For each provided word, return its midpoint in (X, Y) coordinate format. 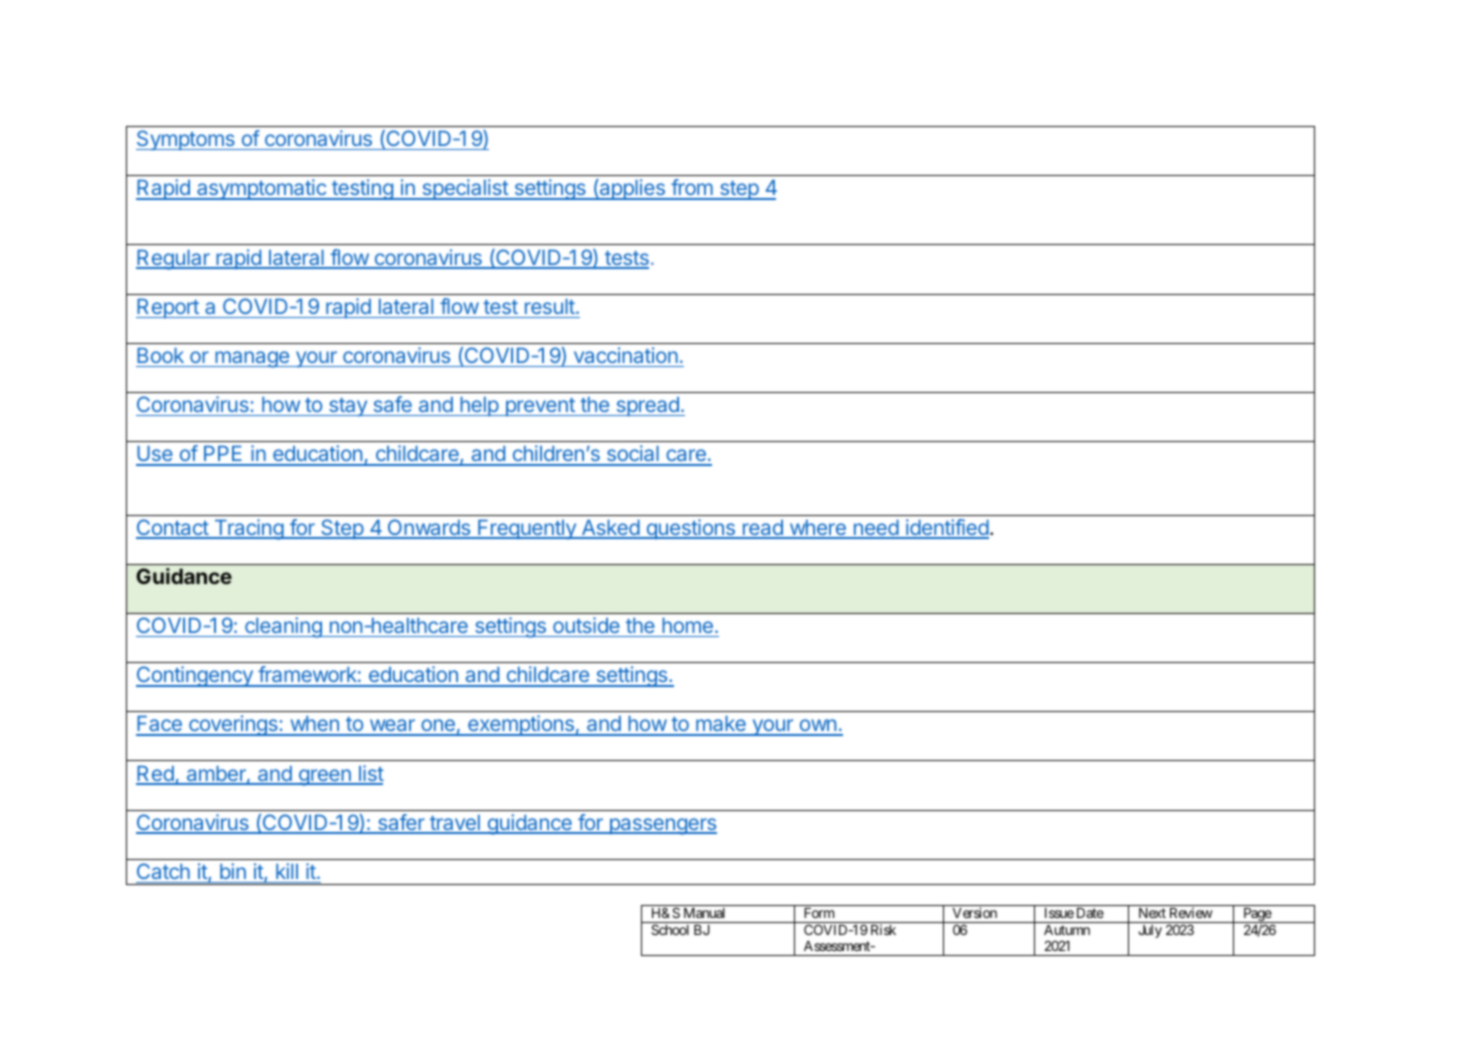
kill (287, 871)
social (632, 455)
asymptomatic (261, 189)
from (692, 189)
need (875, 529)
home (687, 625)
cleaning (283, 627)
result (551, 306)
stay (348, 407)
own (817, 727)
